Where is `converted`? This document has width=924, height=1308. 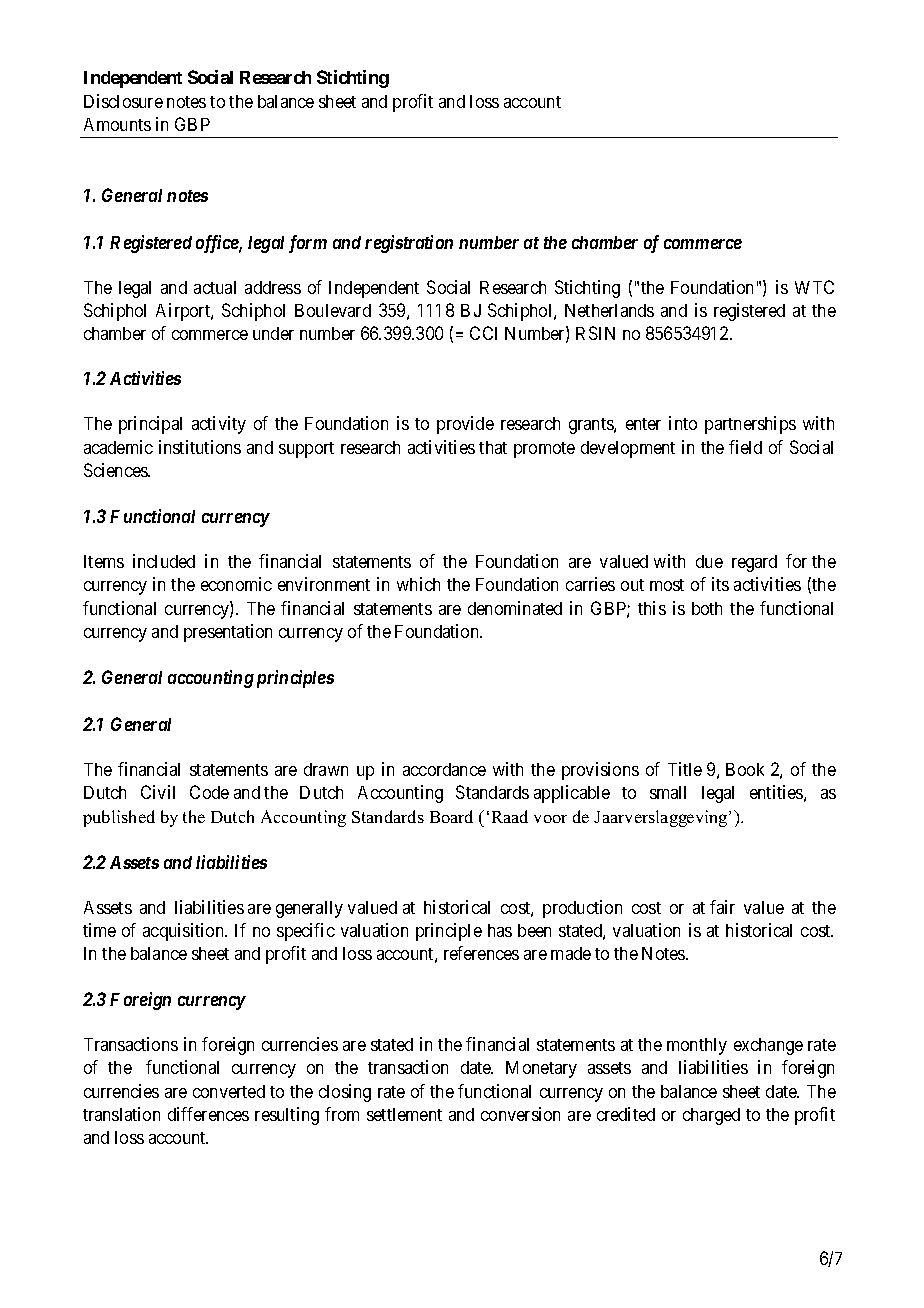 converted is located at coordinates (229, 1091).
